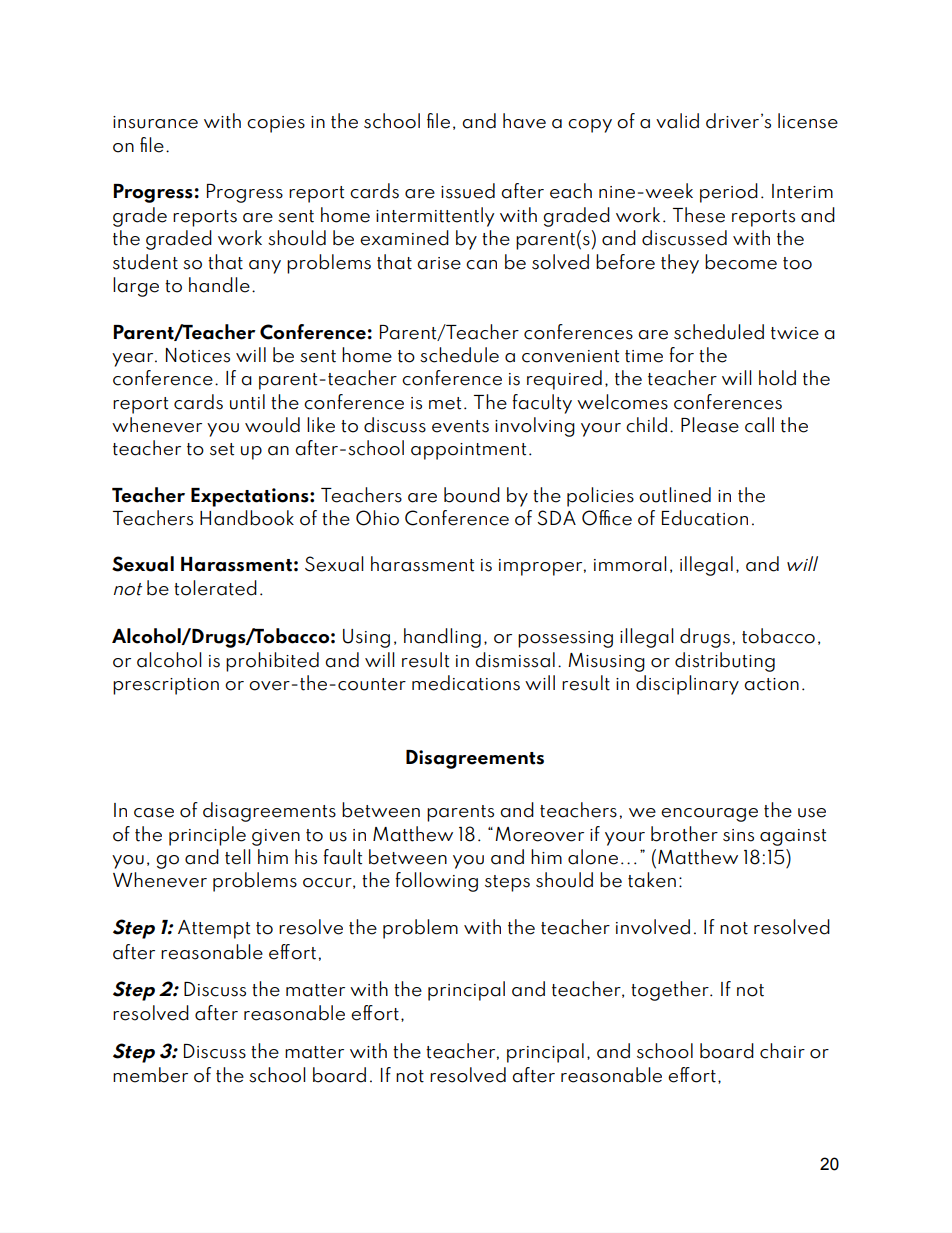  What do you see at coordinates (630, 564) in the image?
I see `immoral` at bounding box center [630, 564].
